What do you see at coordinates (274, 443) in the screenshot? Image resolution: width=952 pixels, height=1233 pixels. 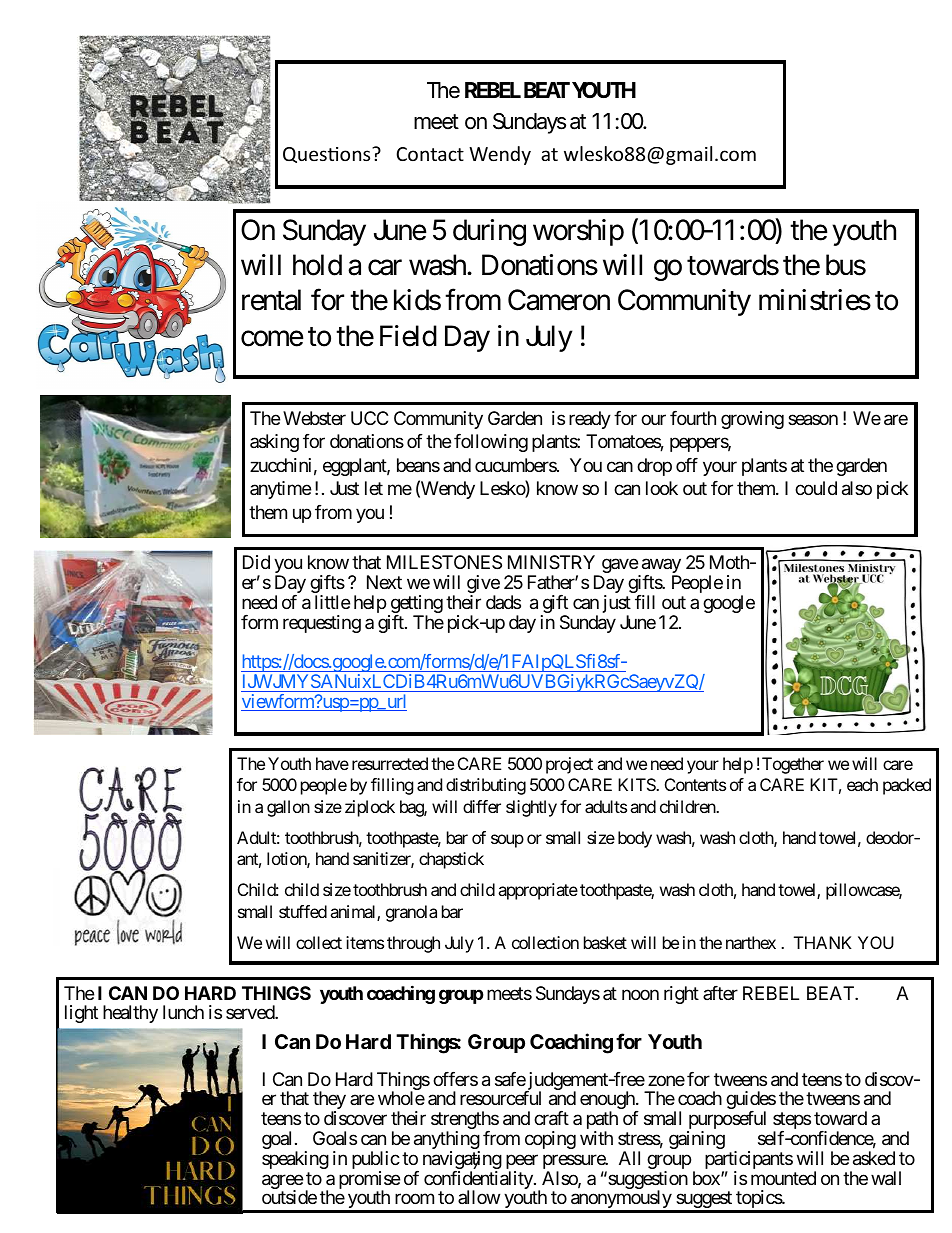 I see `asking` at bounding box center [274, 443].
